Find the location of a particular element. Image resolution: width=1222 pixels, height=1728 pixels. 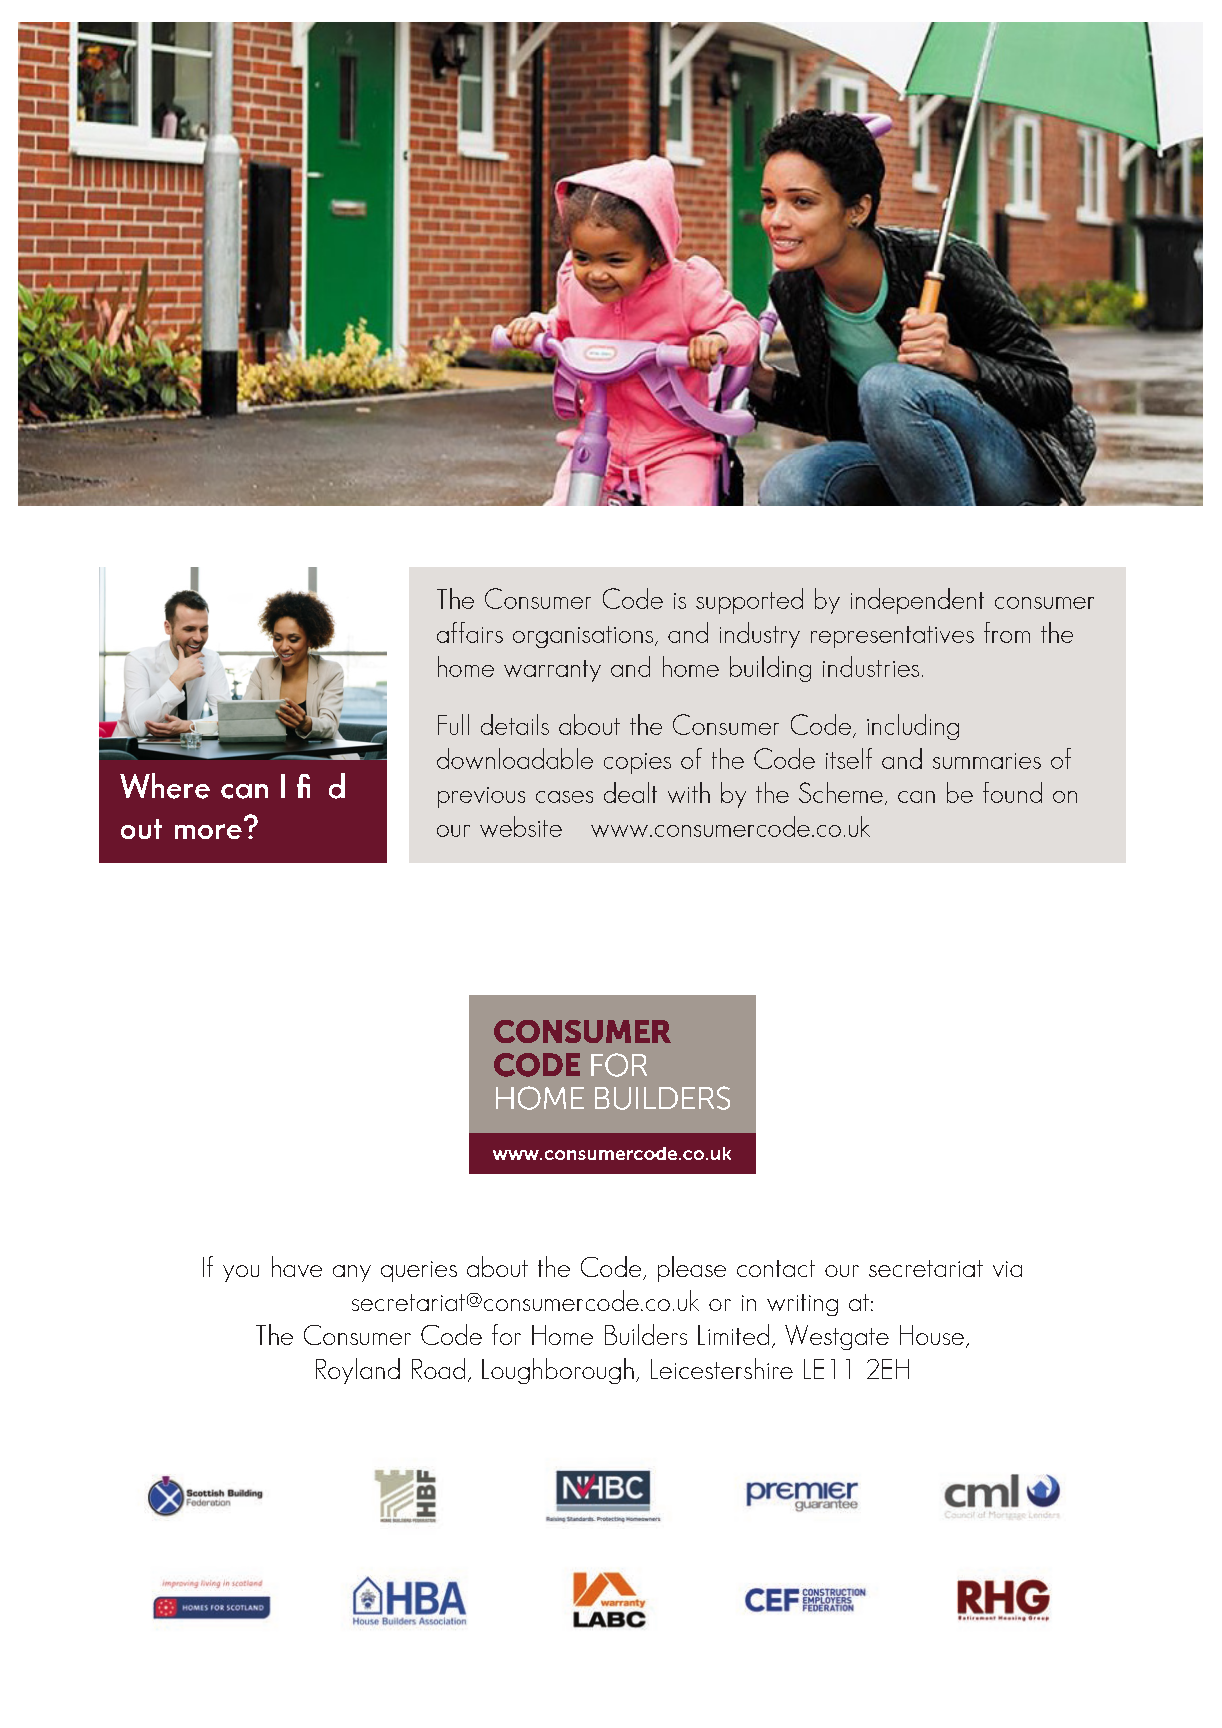

via is located at coordinates (1007, 1269).
